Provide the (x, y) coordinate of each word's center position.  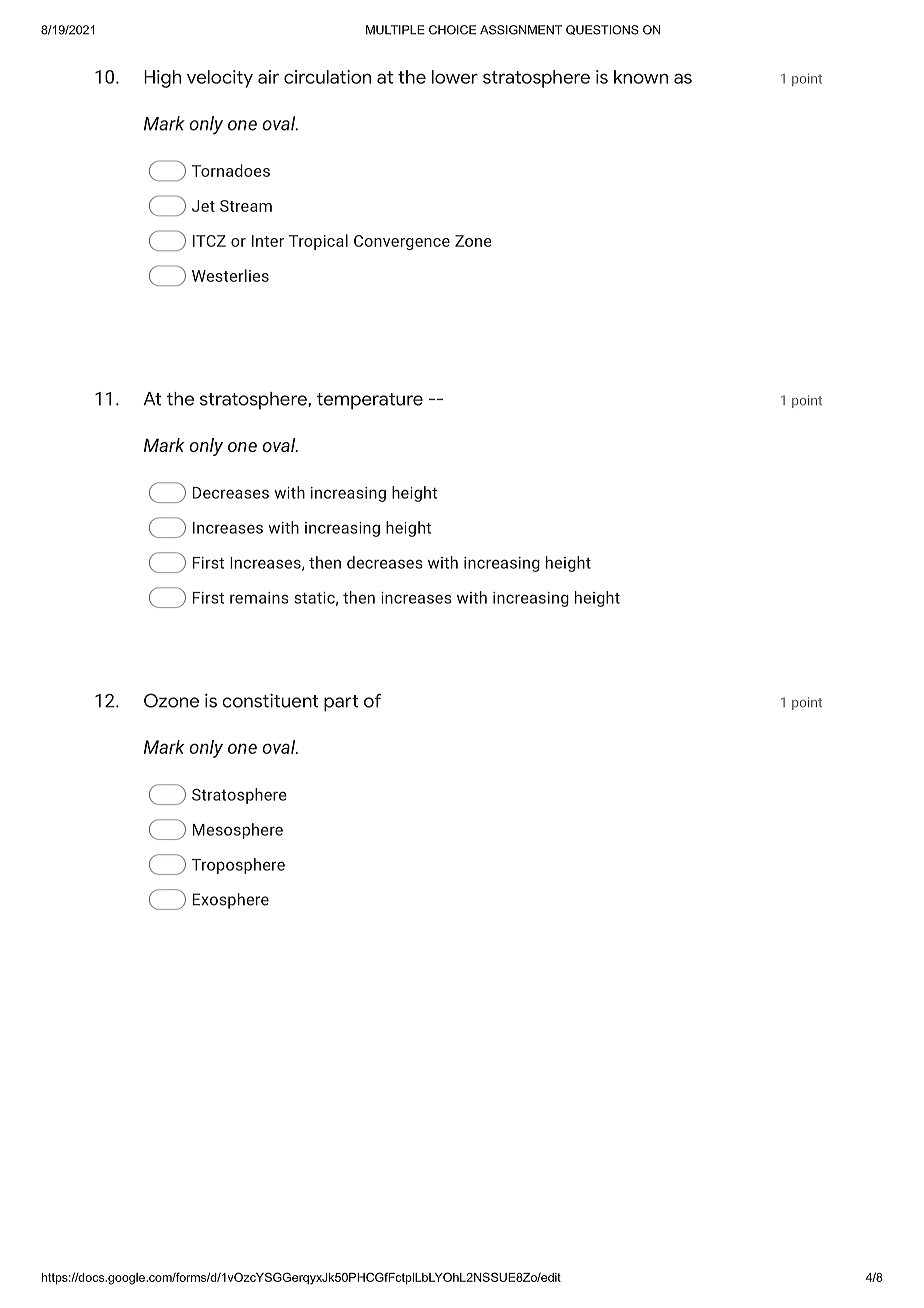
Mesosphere (238, 831)
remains (259, 598)
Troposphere (238, 866)
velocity (220, 79)
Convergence (402, 242)
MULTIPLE (395, 30)
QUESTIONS (602, 30)
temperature (370, 401)
